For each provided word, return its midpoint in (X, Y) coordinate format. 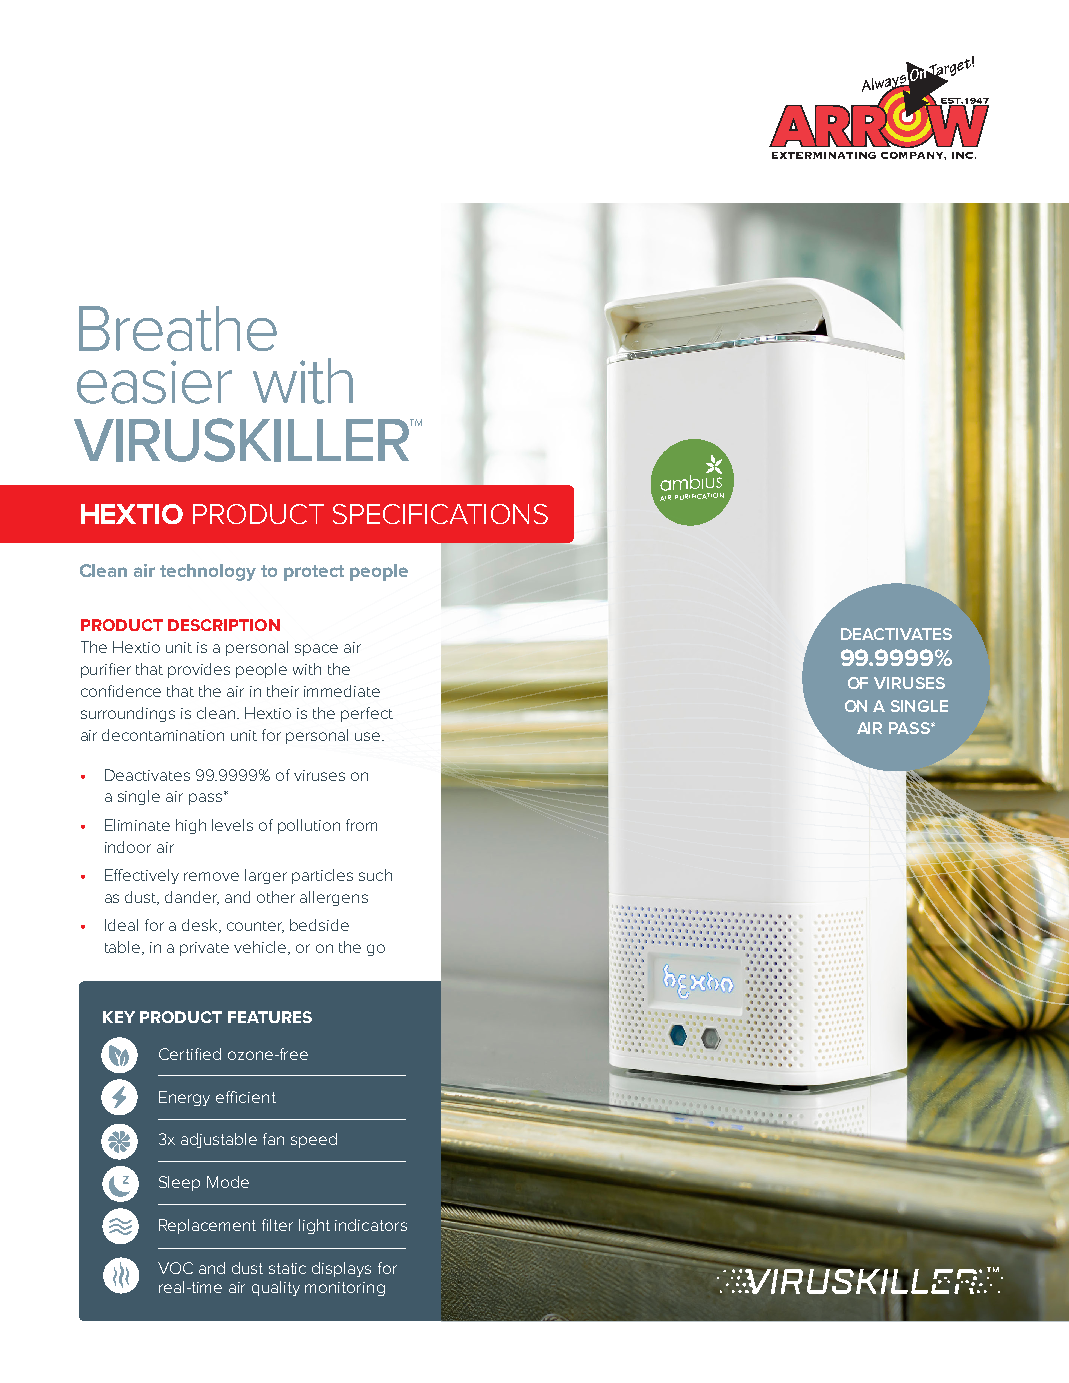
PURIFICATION (699, 496)
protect (314, 573)
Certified (190, 1054)
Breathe (178, 328)
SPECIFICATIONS (440, 514)
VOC (175, 1268)
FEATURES (270, 1017)
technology (208, 572)
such (375, 875)
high (191, 826)
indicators (371, 1225)
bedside (319, 925)
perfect (367, 714)
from (361, 825)
